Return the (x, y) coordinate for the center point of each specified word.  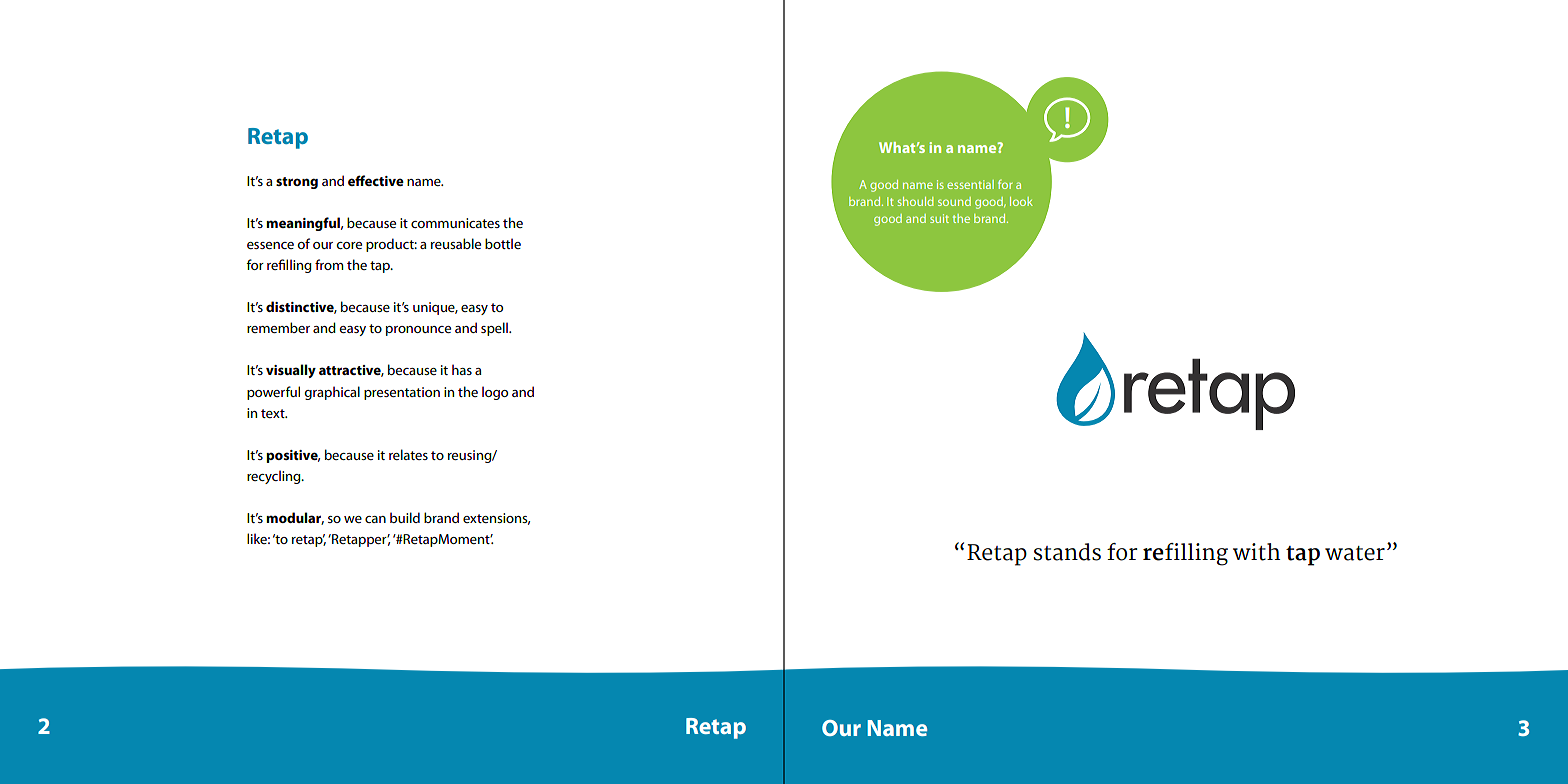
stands (1067, 552)
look (1021, 201)
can (375, 519)
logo (495, 393)
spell (495, 329)
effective (376, 180)
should (915, 201)
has (462, 369)
